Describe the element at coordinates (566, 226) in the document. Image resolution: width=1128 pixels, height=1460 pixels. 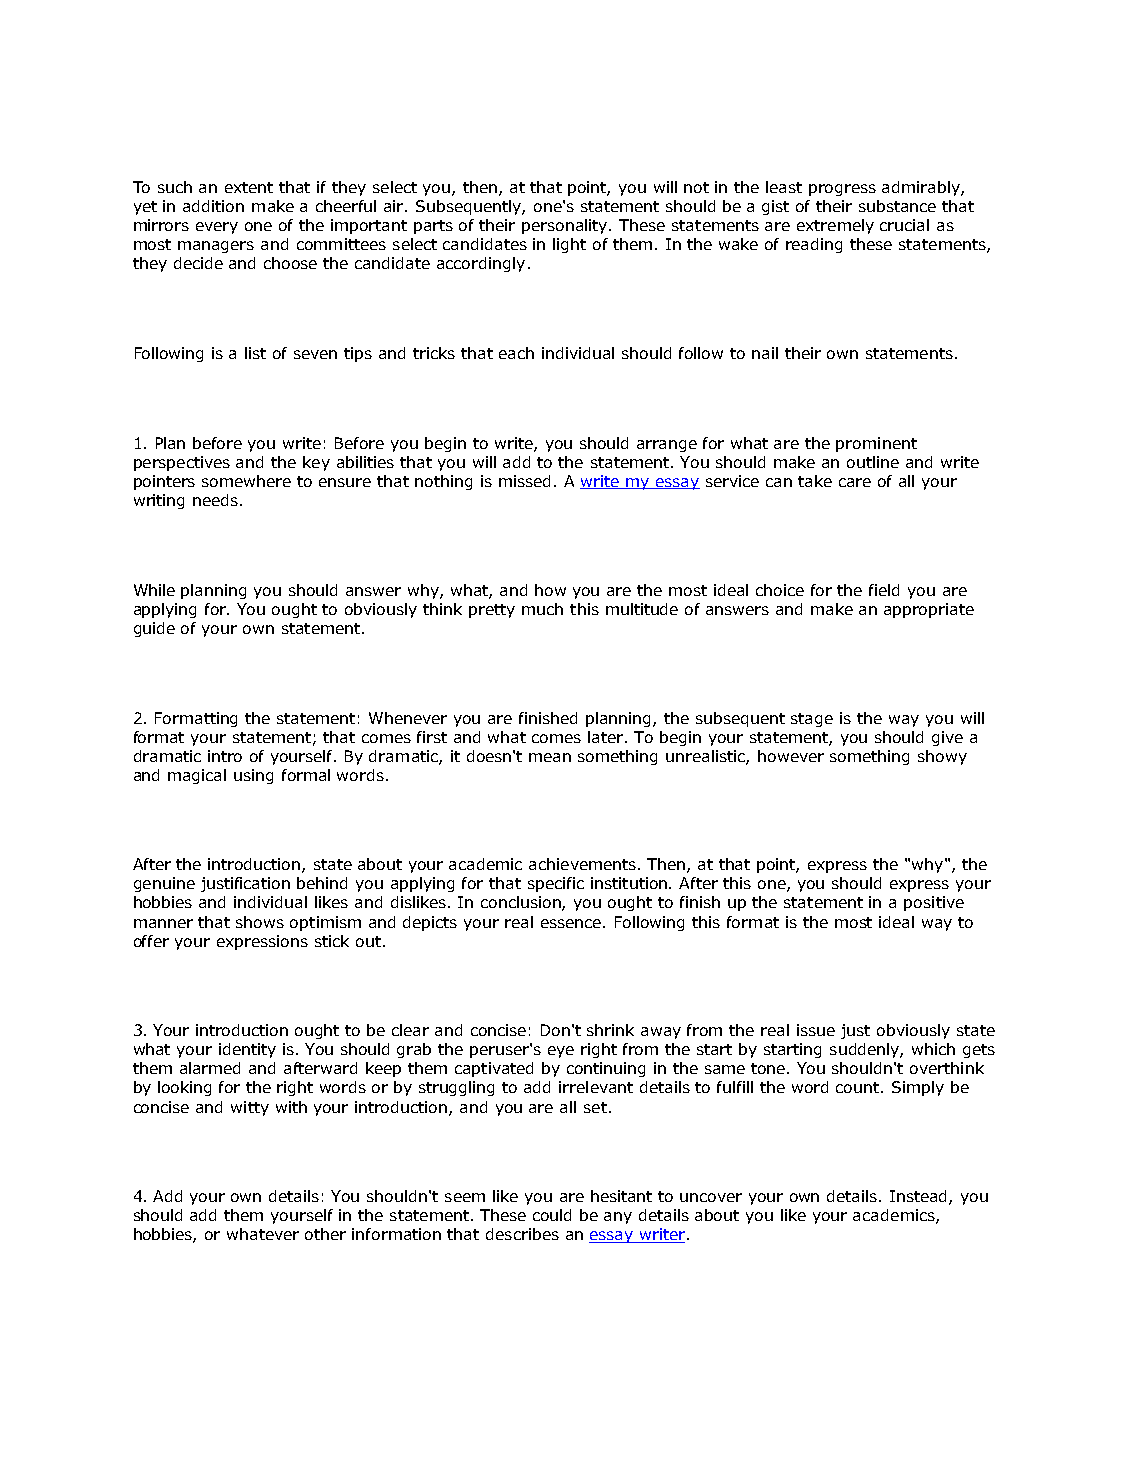
I see `personality` at that location.
